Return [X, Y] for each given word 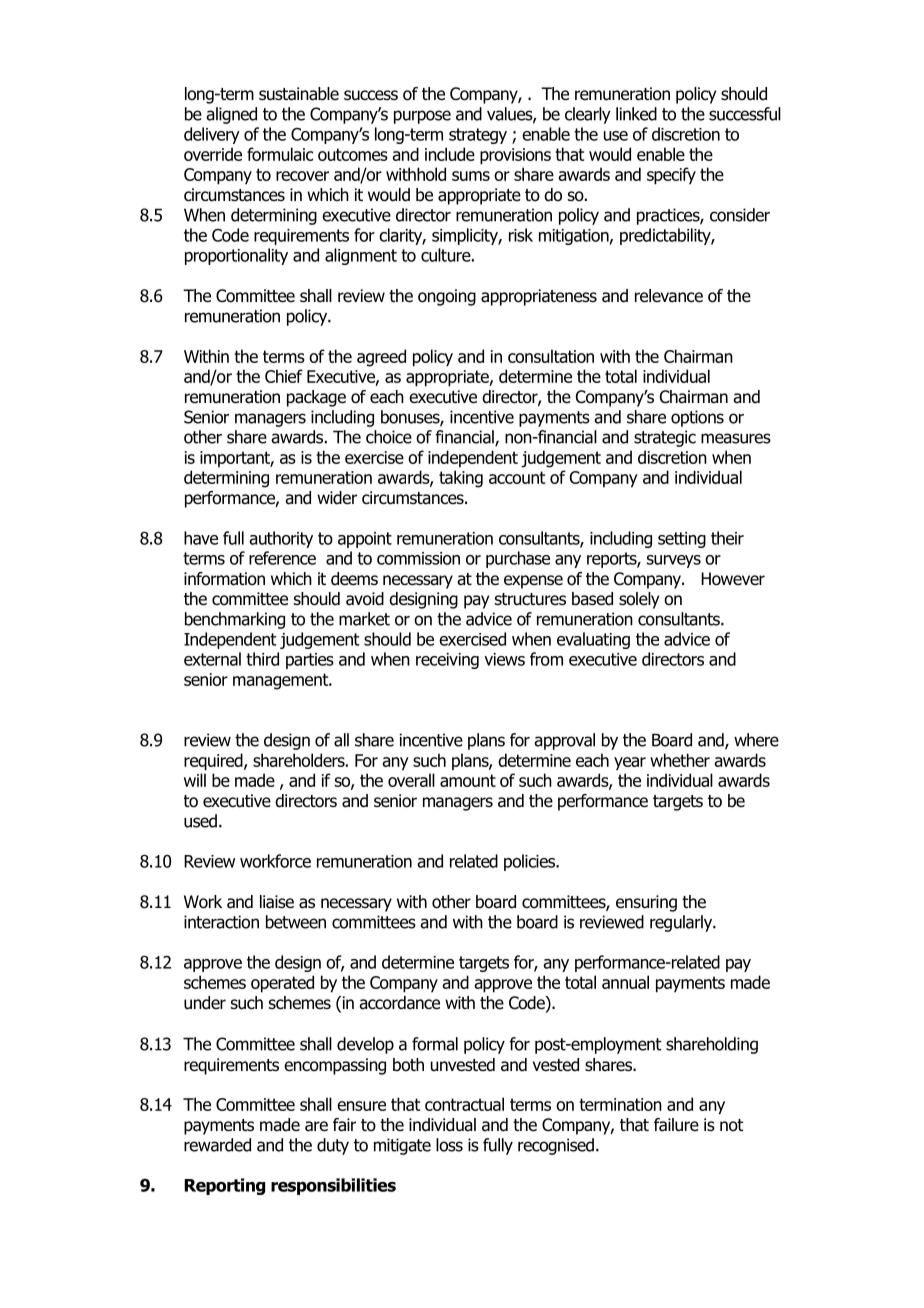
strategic [665, 438]
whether [680, 760]
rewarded [217, 1145]
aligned [231, 115]
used [200, 821]
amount [468, 780]
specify [671, 176]
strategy [478, 136]
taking [461, 479]
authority [281, 539]
